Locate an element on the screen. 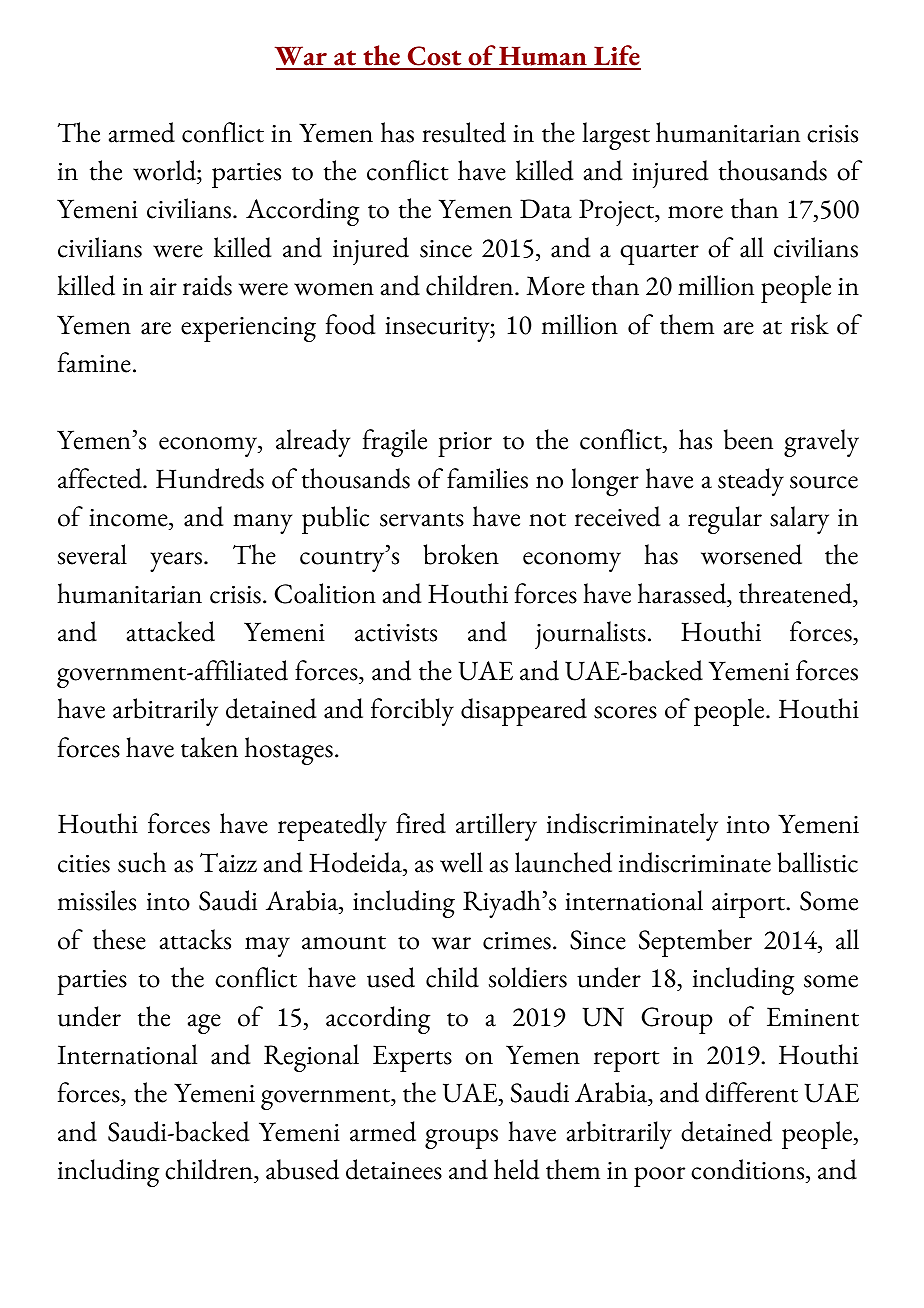 Image resolution: width=924 pixels, height=1308 pixels. scores is located at coordinates (625, 712).
